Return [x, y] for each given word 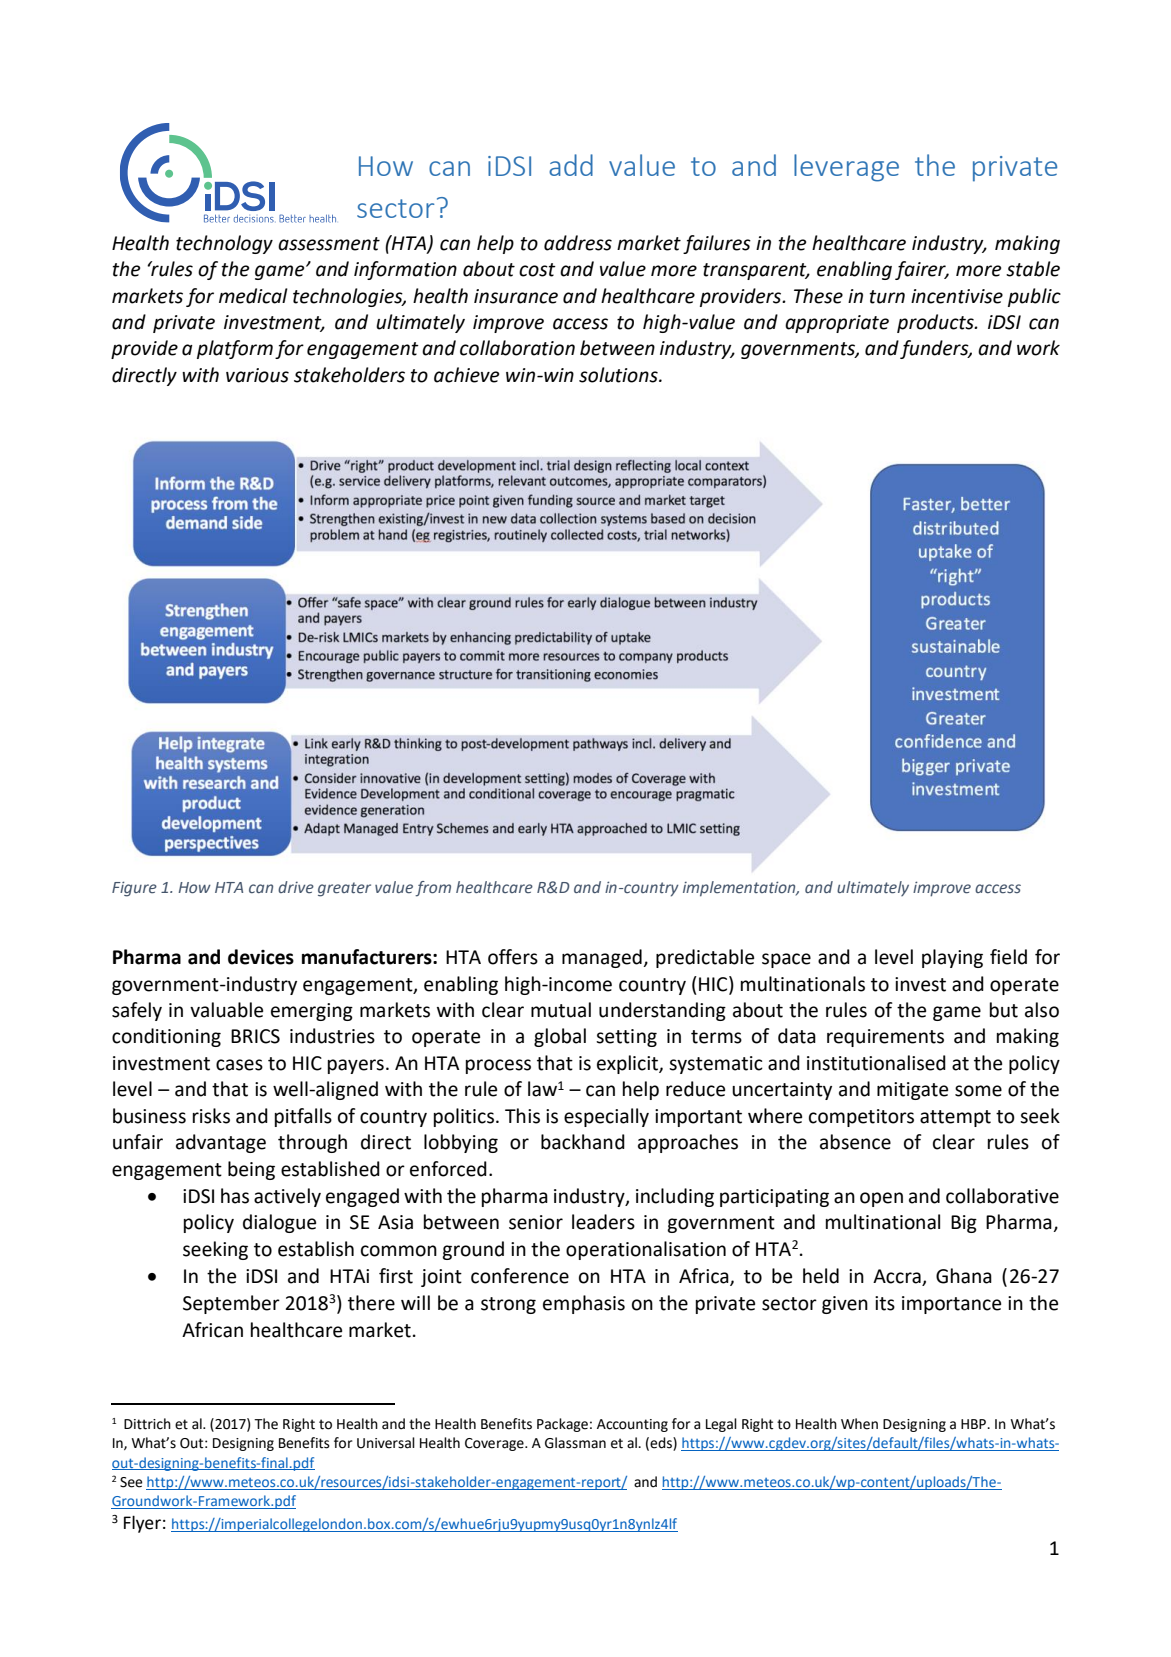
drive [296, 887]
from [433, 889]
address [578, 243]
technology [224, 244]
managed [603, 958]
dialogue [279, 1223]
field [1008, 957]
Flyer [142, 1524]
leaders [603, 1222]
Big [964, 1224]
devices [261, 957]
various [257, 375]
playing [952, 958]
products [936, 323]
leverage [846, 168]
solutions [619, 375]
